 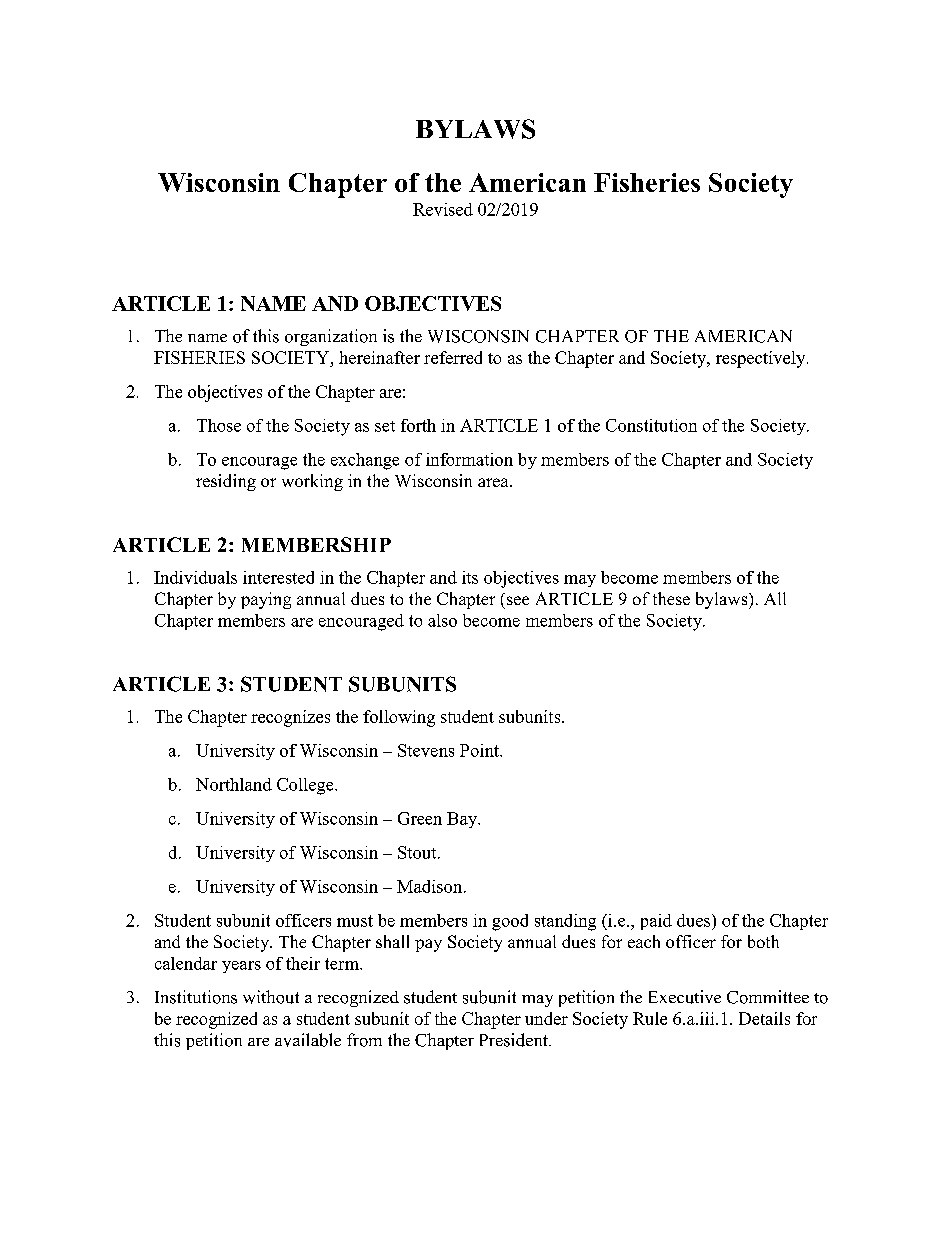 I want to click on these, so click(x=671, y=598).
